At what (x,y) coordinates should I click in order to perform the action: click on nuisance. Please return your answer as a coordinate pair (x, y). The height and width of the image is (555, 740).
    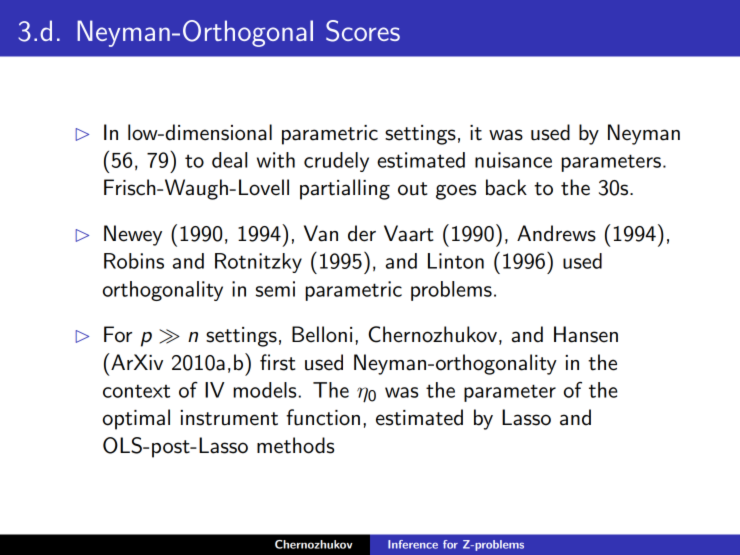
    Looking at the image, I should click on (513, 160).
